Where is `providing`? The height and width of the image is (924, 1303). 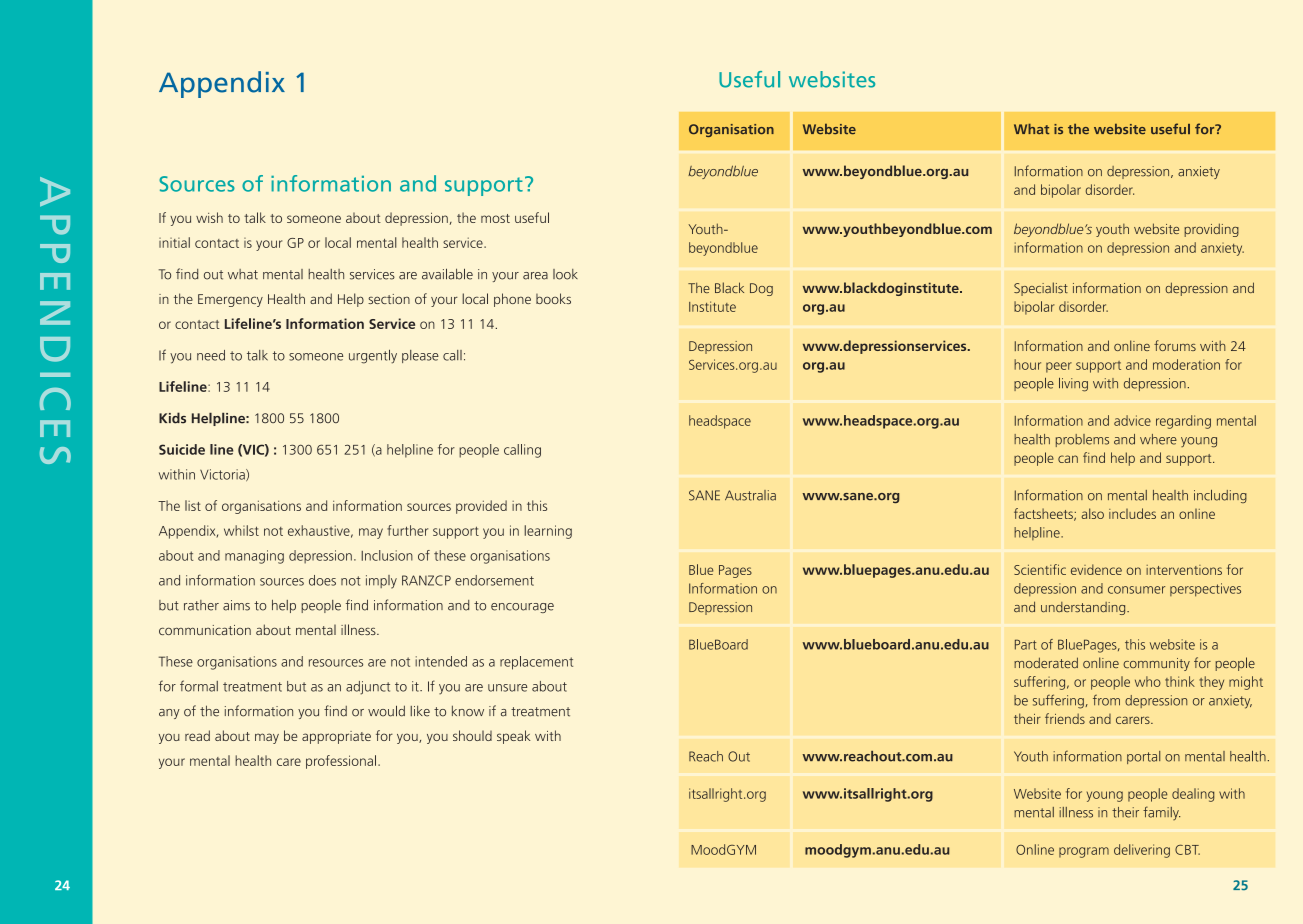
providing is located at coordinates (1211, 230).
